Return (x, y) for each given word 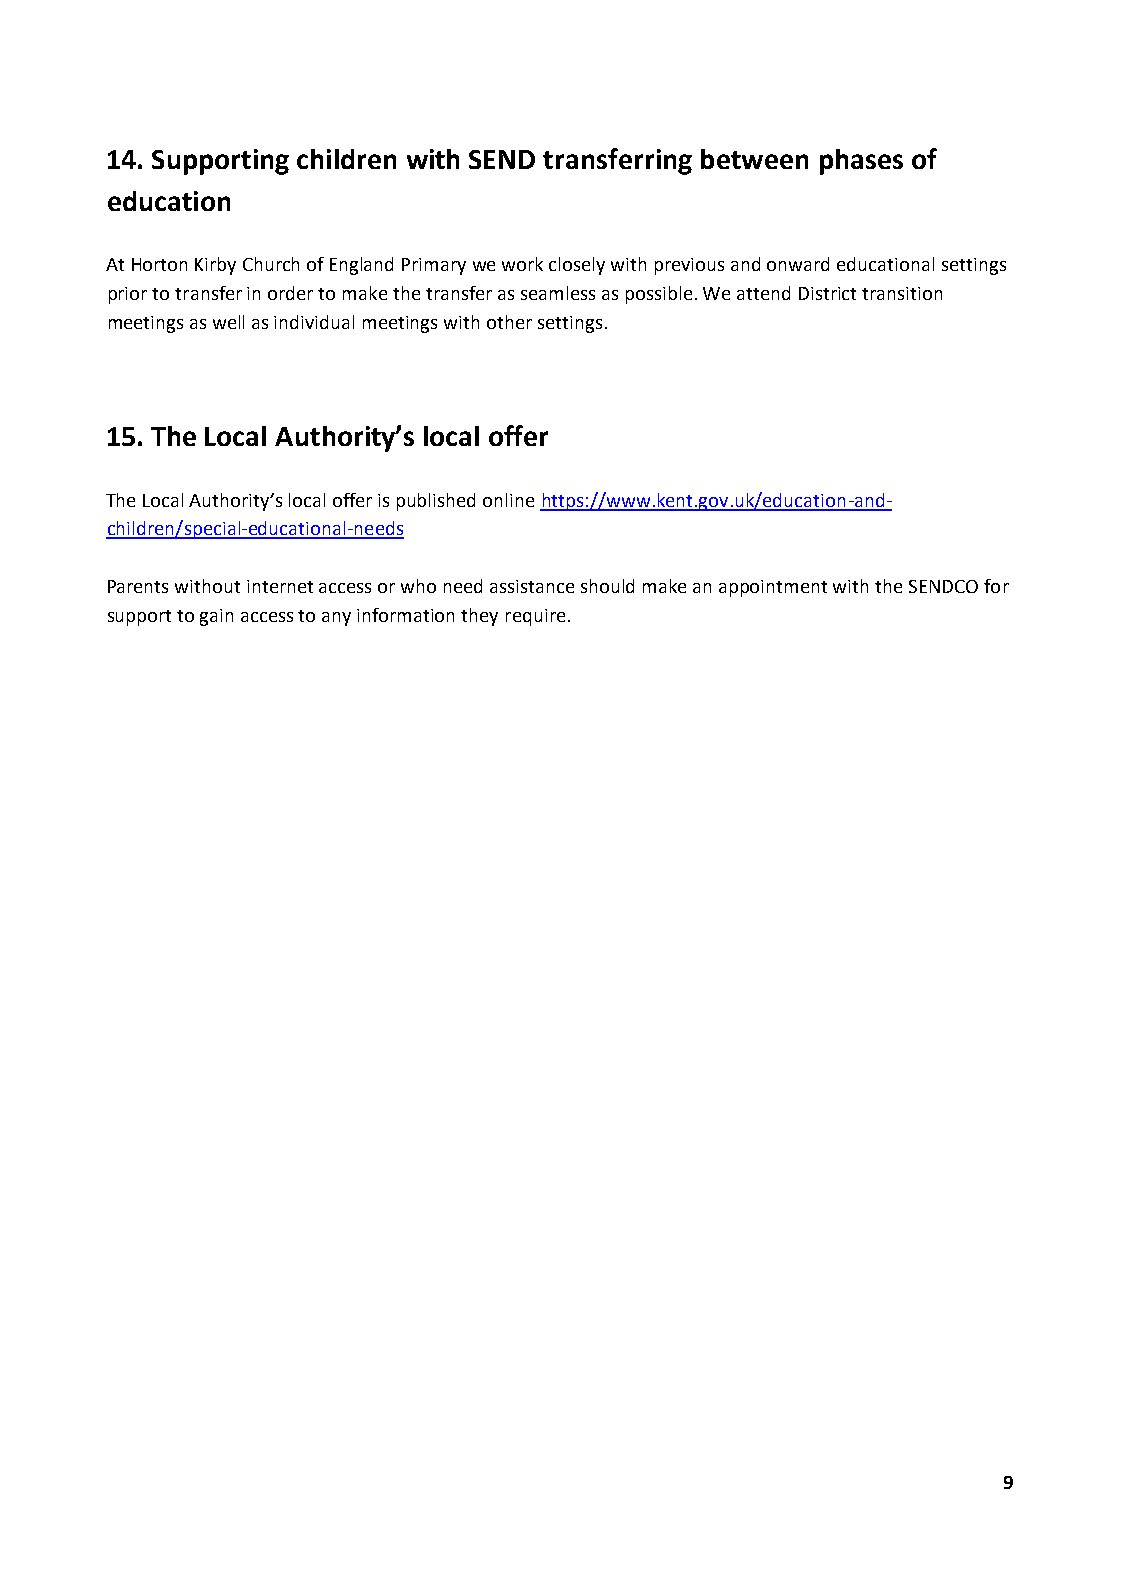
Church (271, 264)
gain (216, 617)
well (228, 322)
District (827, 293)
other (509, 322)
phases (861, 162)
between (754, 159)
